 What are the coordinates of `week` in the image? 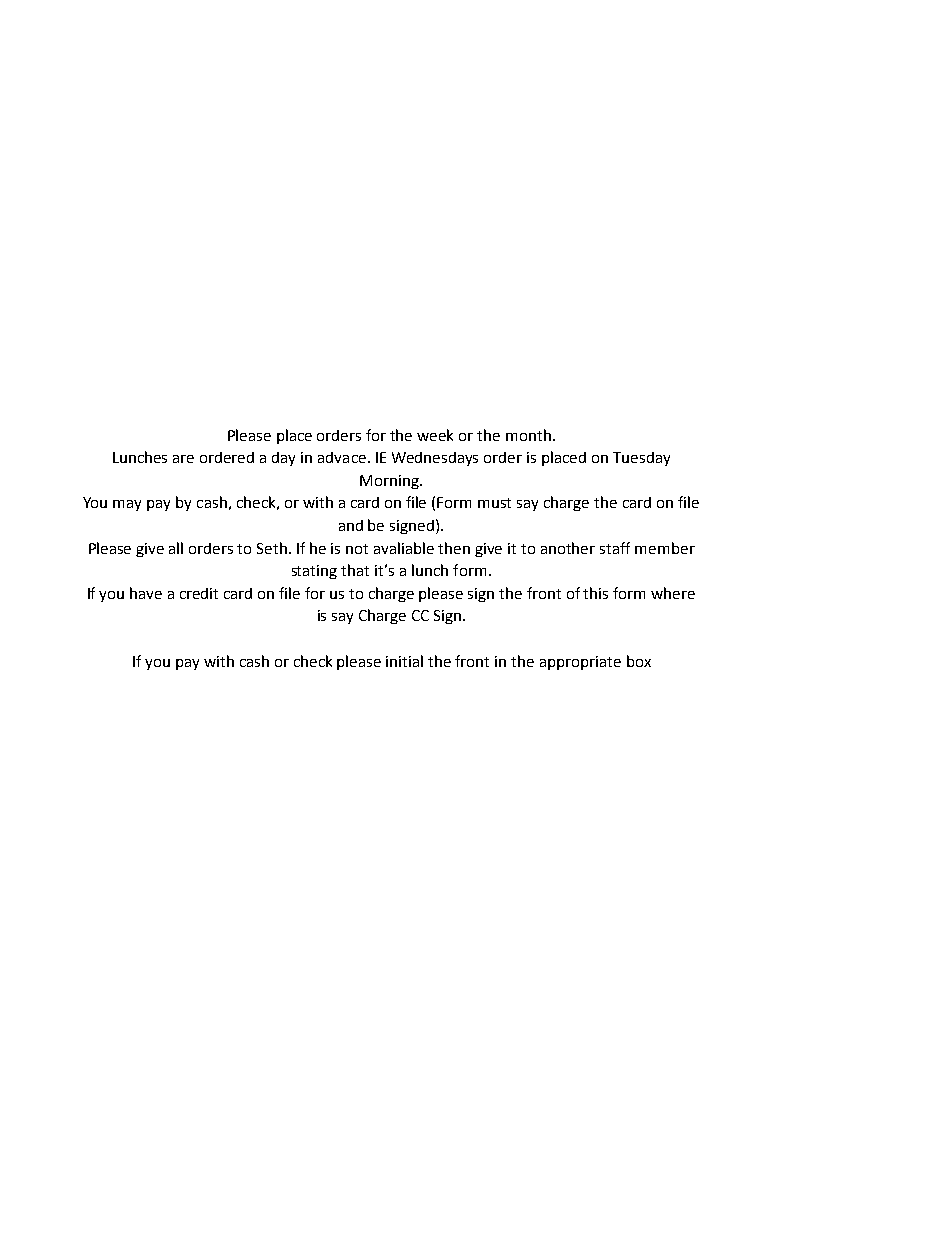 It's located at (435, 435).
